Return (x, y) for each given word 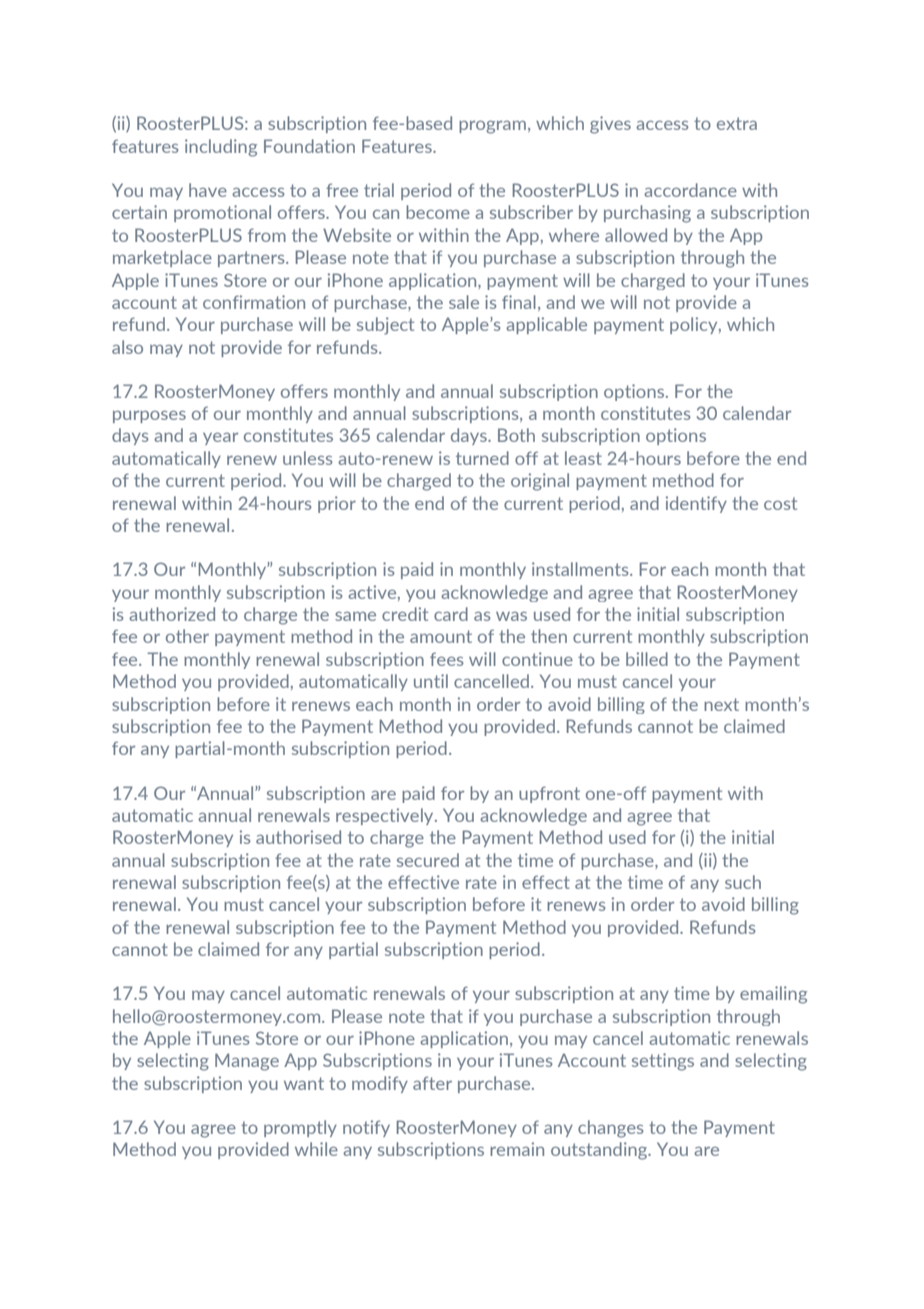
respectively (386, 816)
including (221, 148)
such (743, 882)
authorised (298, 837)
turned (482, 458)
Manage (247, 1062)
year (220, 439)
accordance (690, 190)
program (492, 127)
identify (696, 504)
